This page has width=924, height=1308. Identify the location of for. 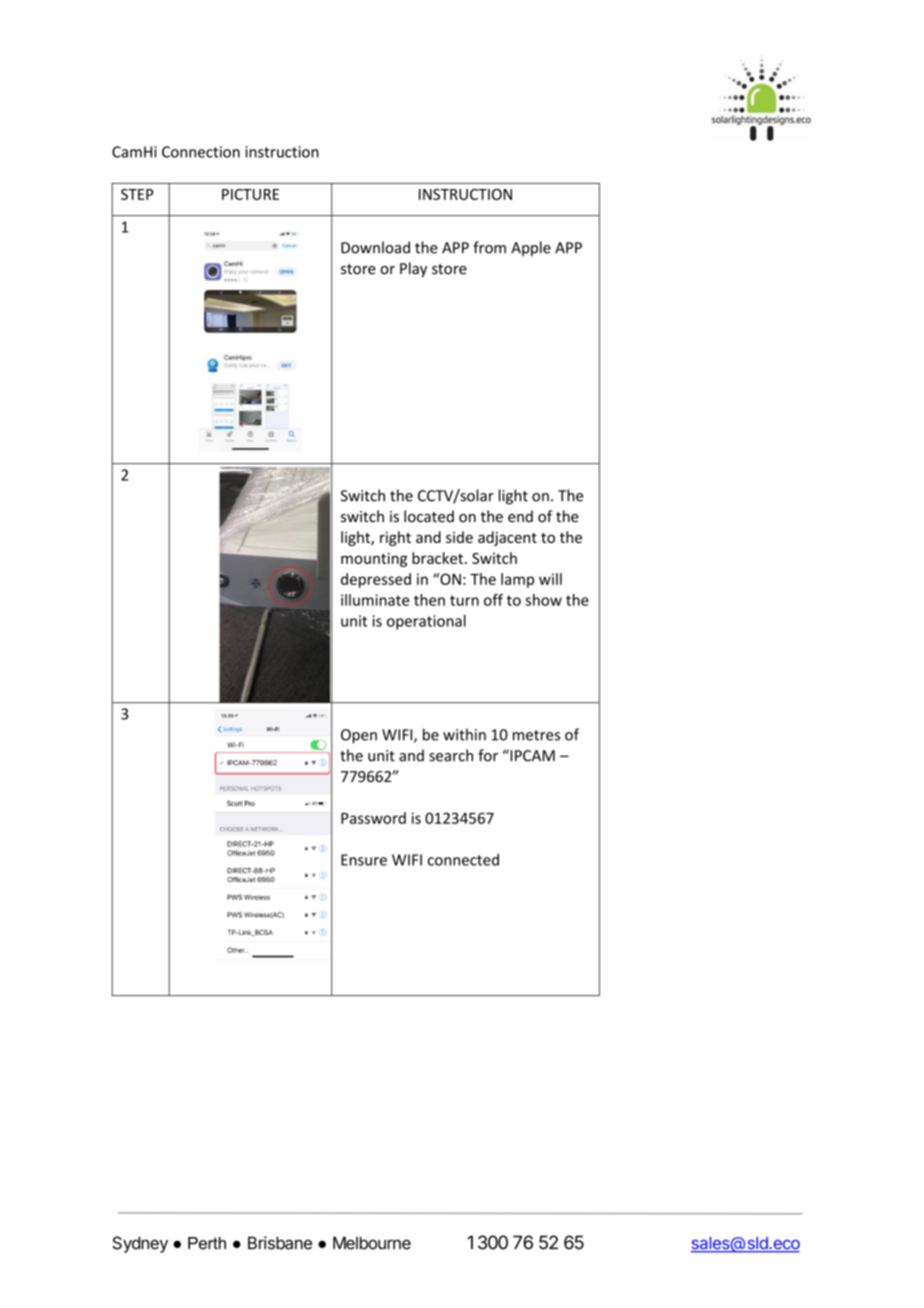
(488, 755).
